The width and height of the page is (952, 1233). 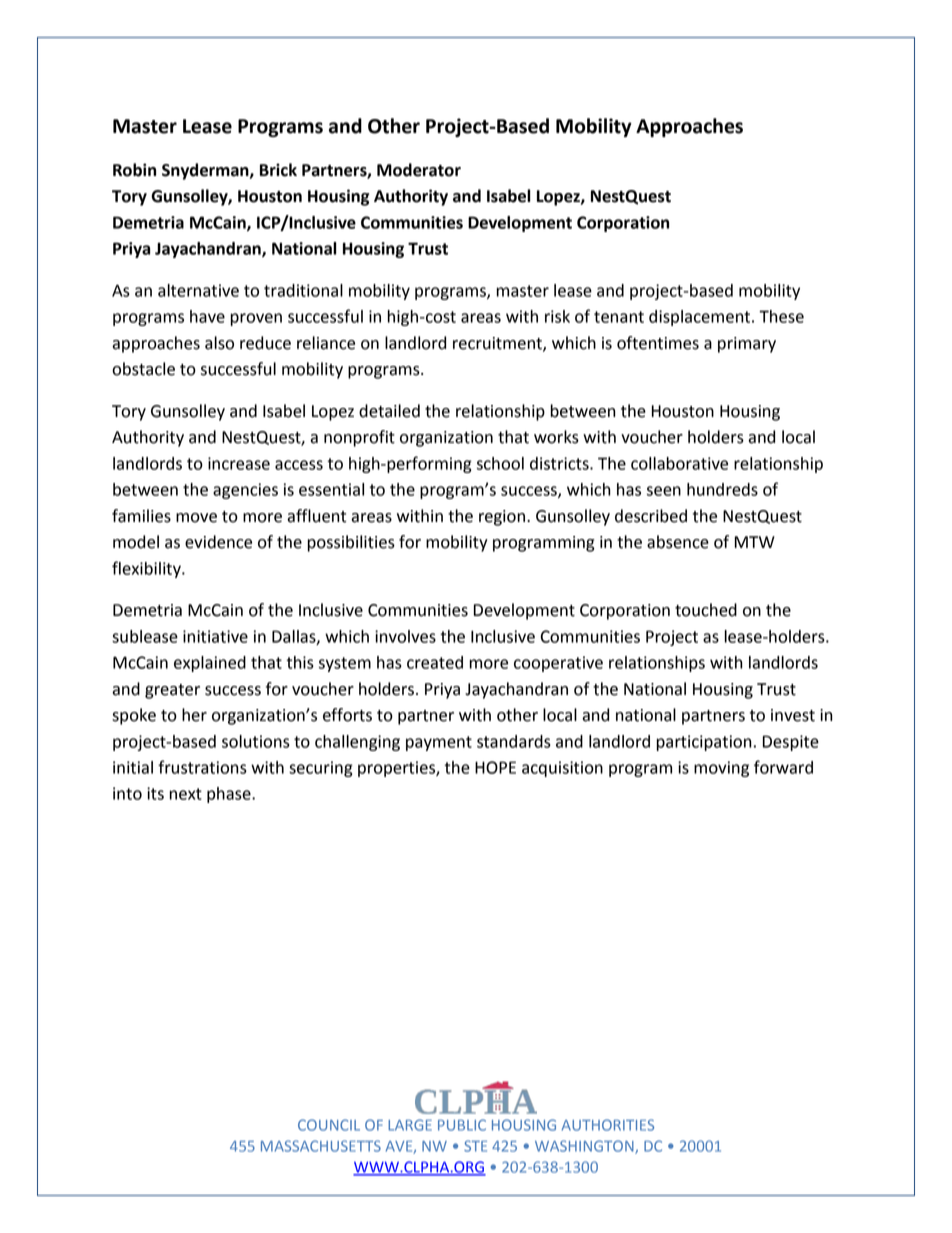 What do you see at coordinates (321, 1146) in the page?
I see `MASSACHUSETTS` at bounding box center [321, 1146].
